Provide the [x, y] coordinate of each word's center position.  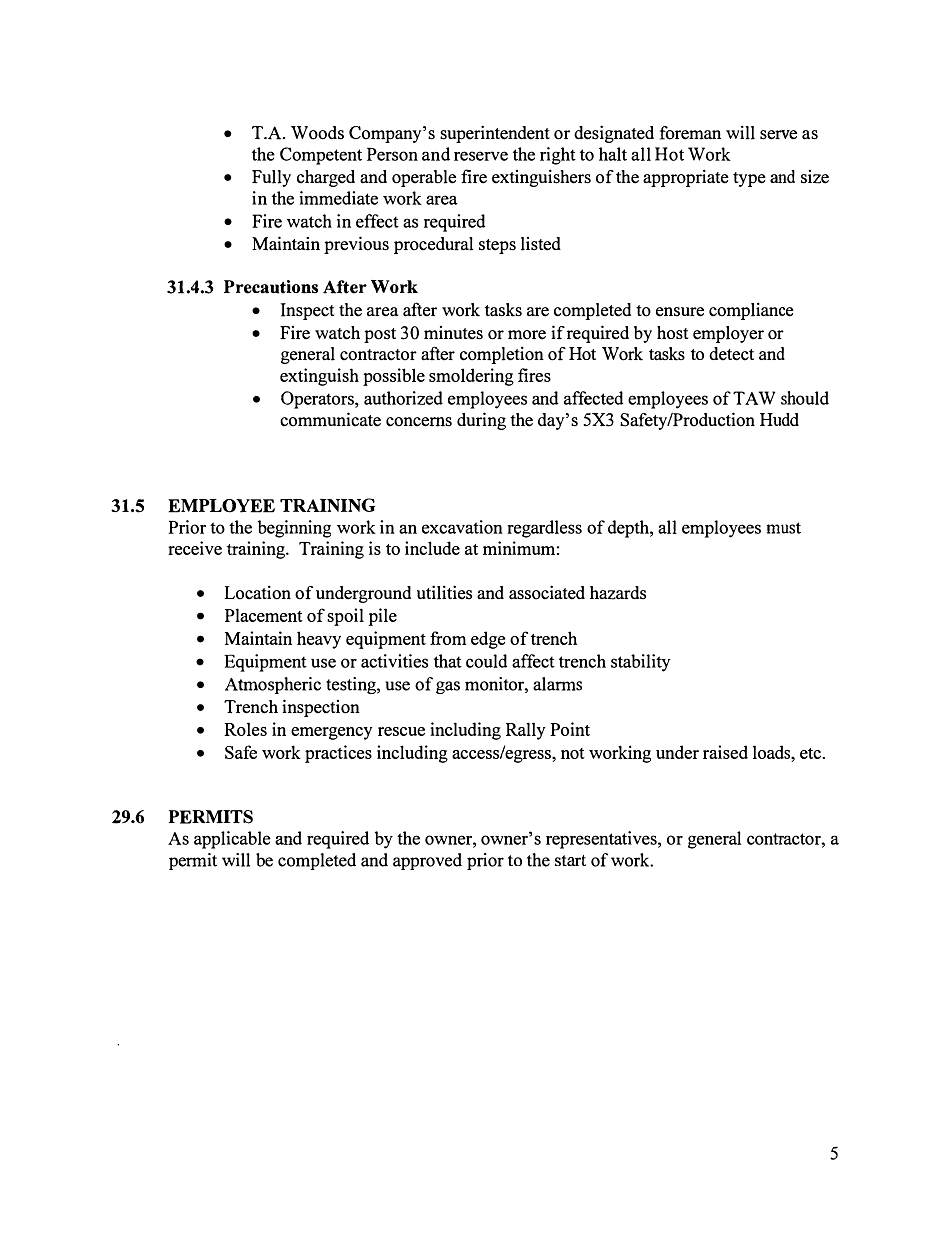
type [749, 179]
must [784, 528]
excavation [462, 527]
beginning [294, 529]
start [570, 860]
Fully [271, 178]
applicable [232, 840]
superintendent [495, 134]
